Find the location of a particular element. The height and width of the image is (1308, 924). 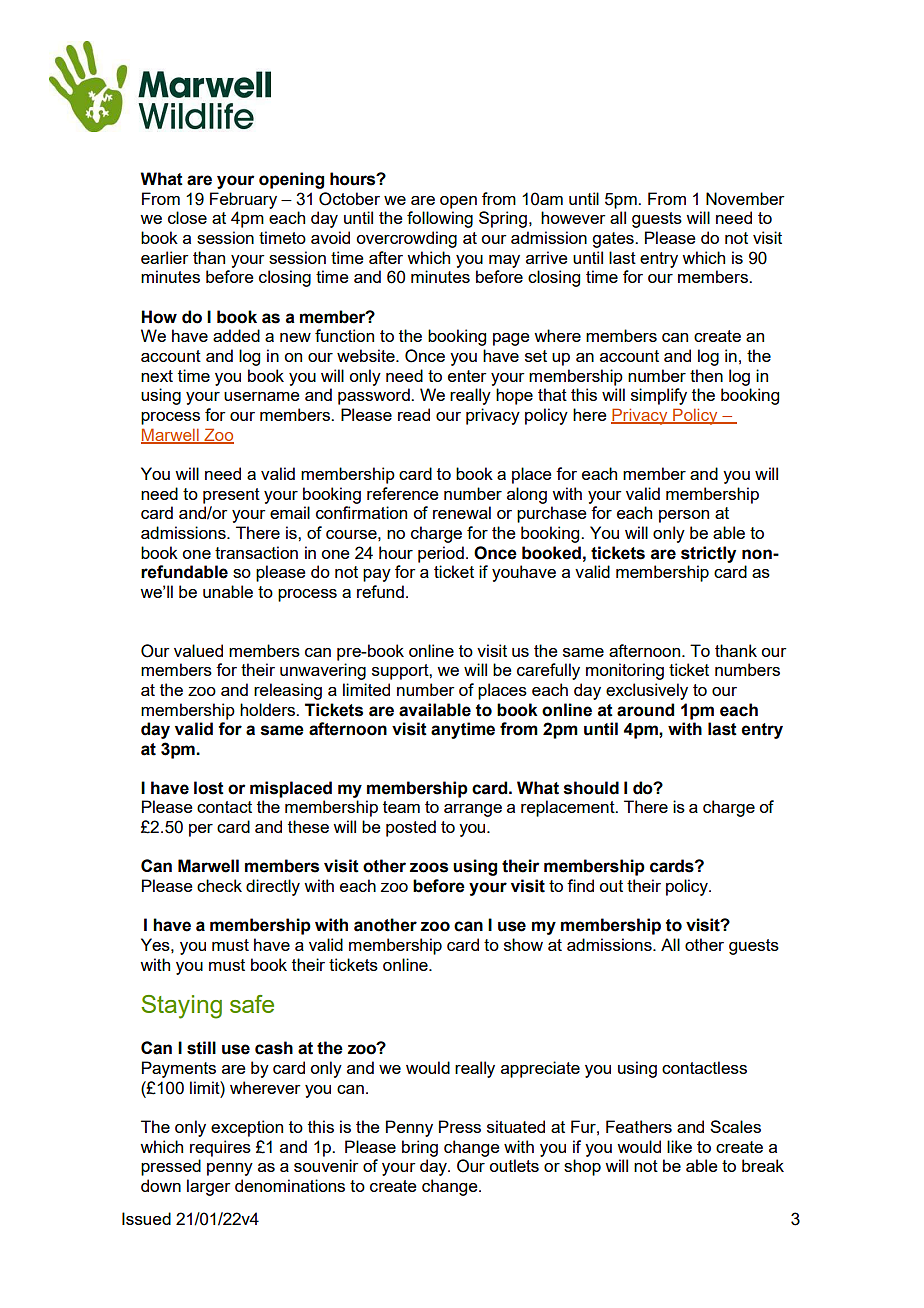

close is located at coordinates (187, 217).
